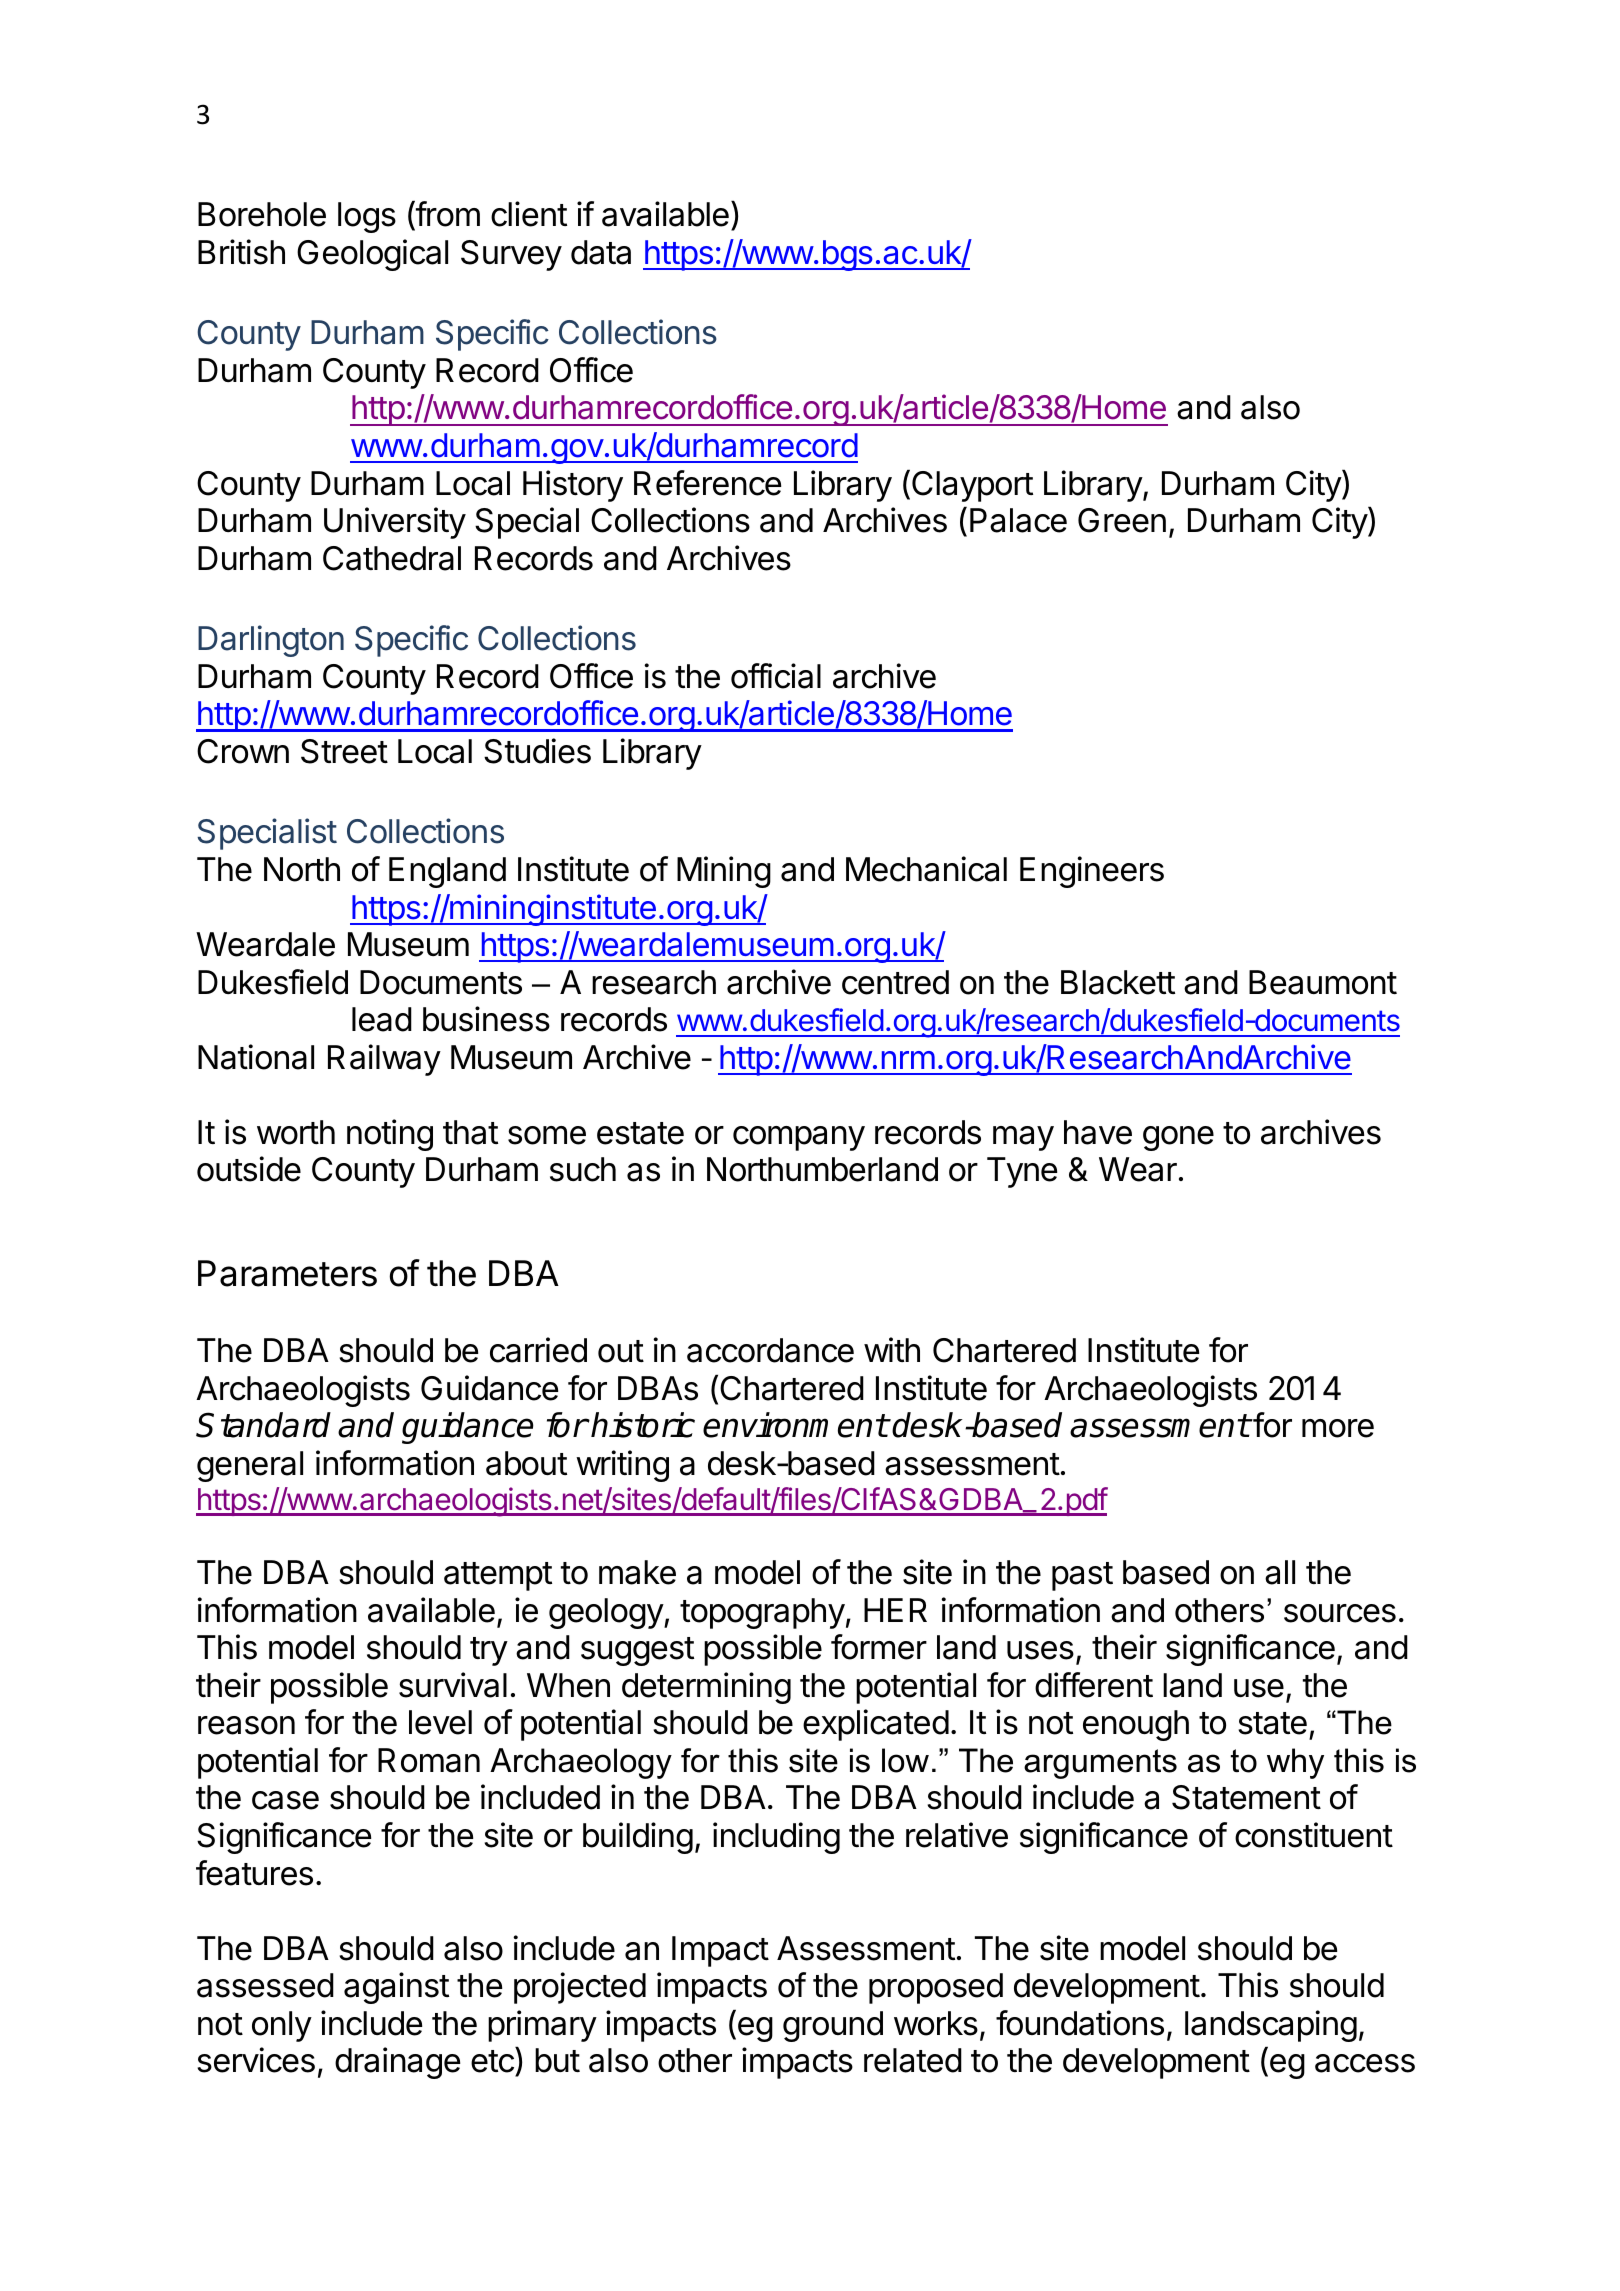 The width and height of the screenshot is (1620, 2291). I want to click on survival, so click(453, 1685).
